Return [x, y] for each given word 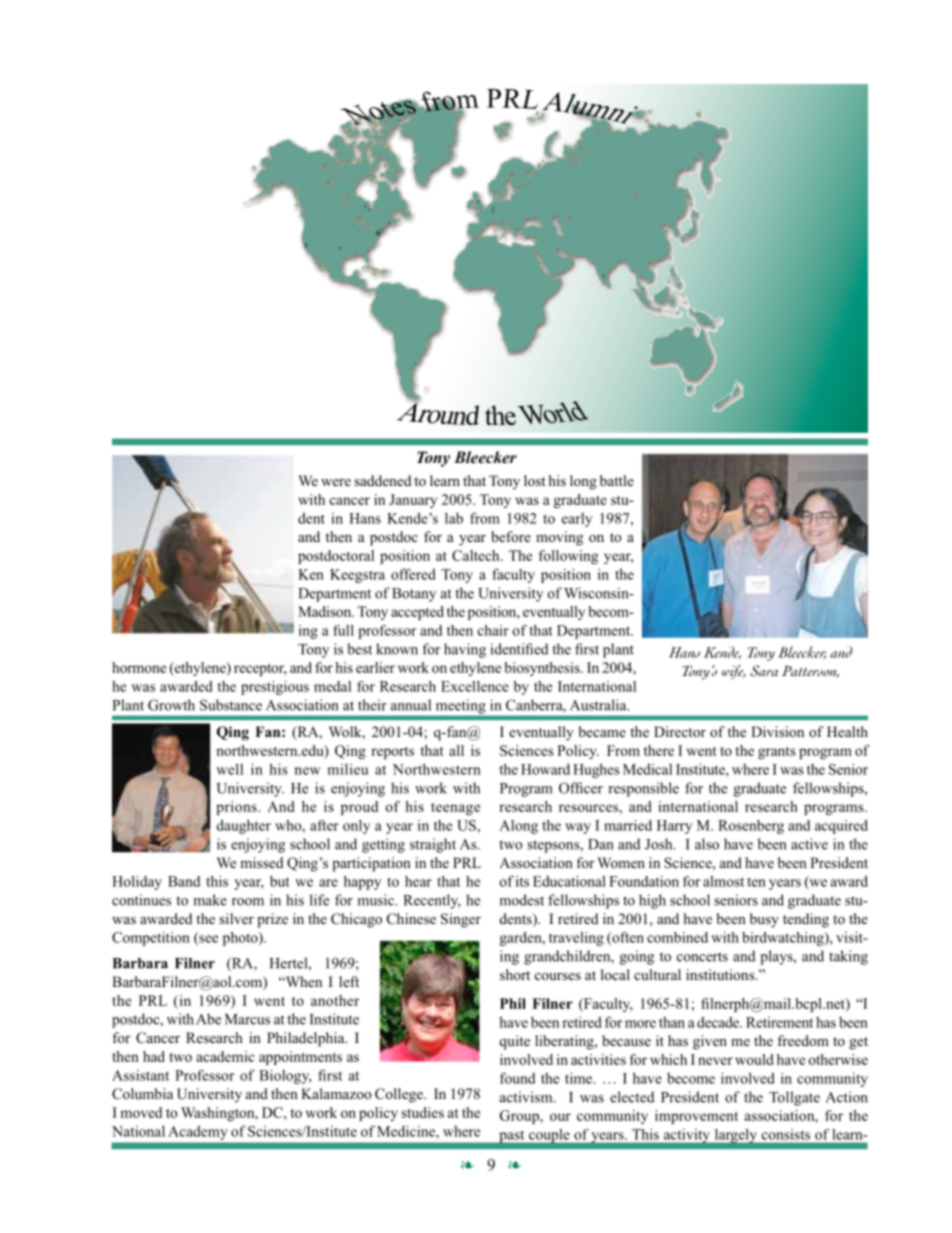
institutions [721, 974]
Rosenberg [751, 827]
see [207, 940]
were [336, 482]
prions [237, 808]
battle [617, 480]
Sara [764, 671]
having [465, 650]
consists [786, 1134]
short [515, 974]
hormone [139, 667]
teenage [455, 809]
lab [454, 518]
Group [520, 1117]
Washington [219, 1114]
